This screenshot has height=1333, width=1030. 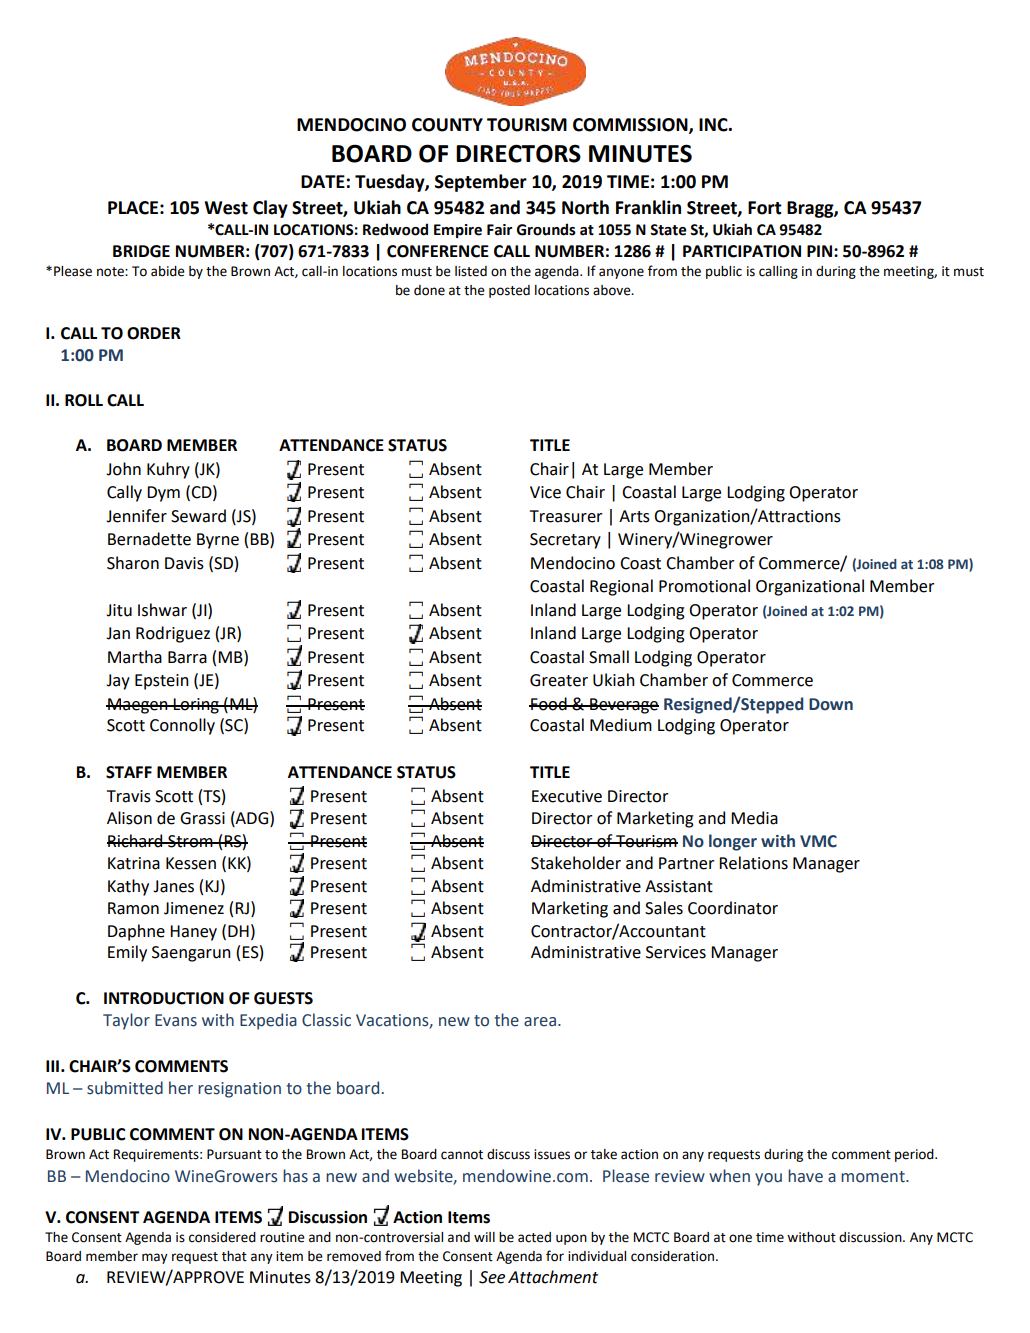 What do you see at coordinates (567, 796) in the screenshot?
I see `Executive` at bounding box center [567, 796].
